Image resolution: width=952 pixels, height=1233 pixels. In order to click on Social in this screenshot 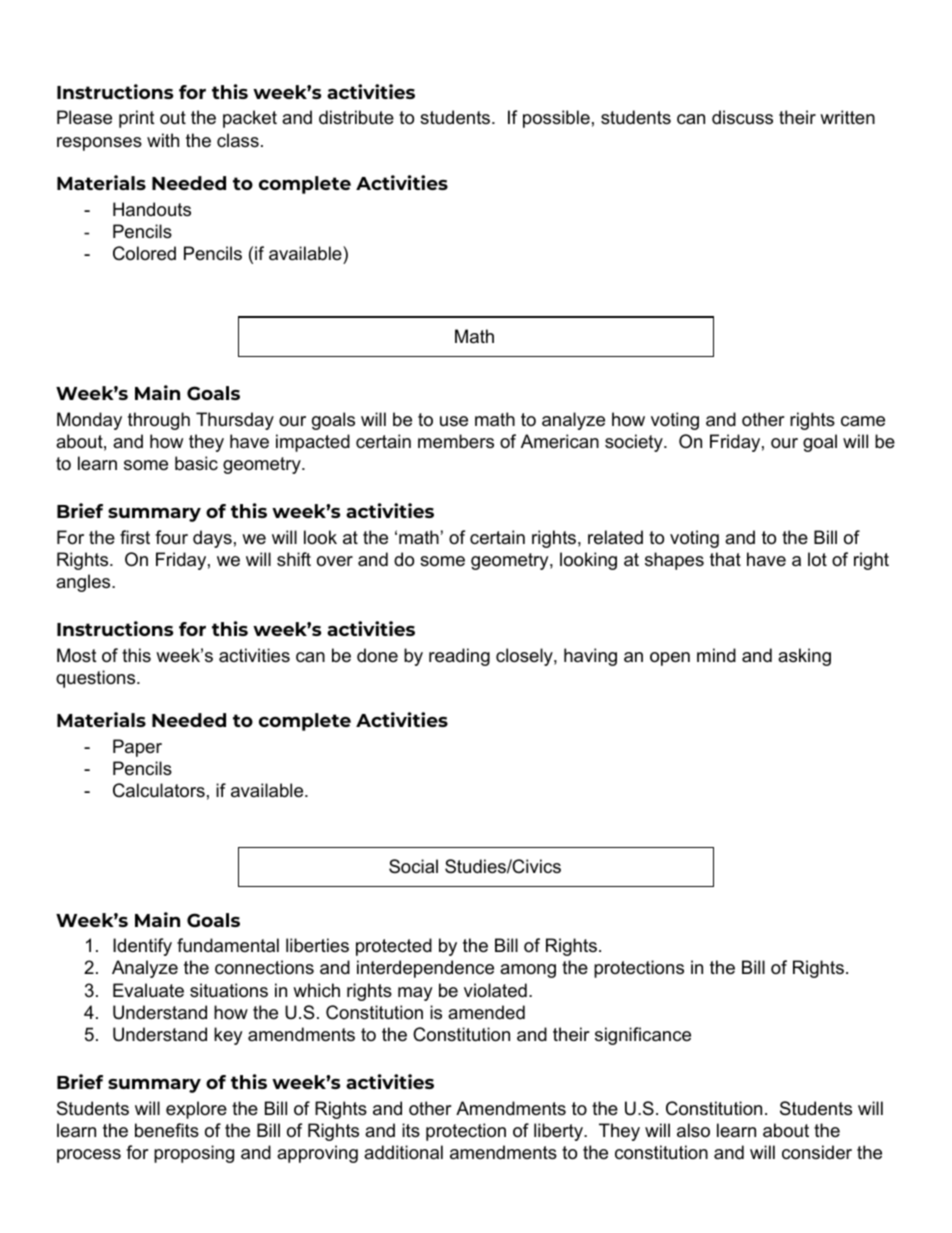, I will do `click(413, 866)`.
